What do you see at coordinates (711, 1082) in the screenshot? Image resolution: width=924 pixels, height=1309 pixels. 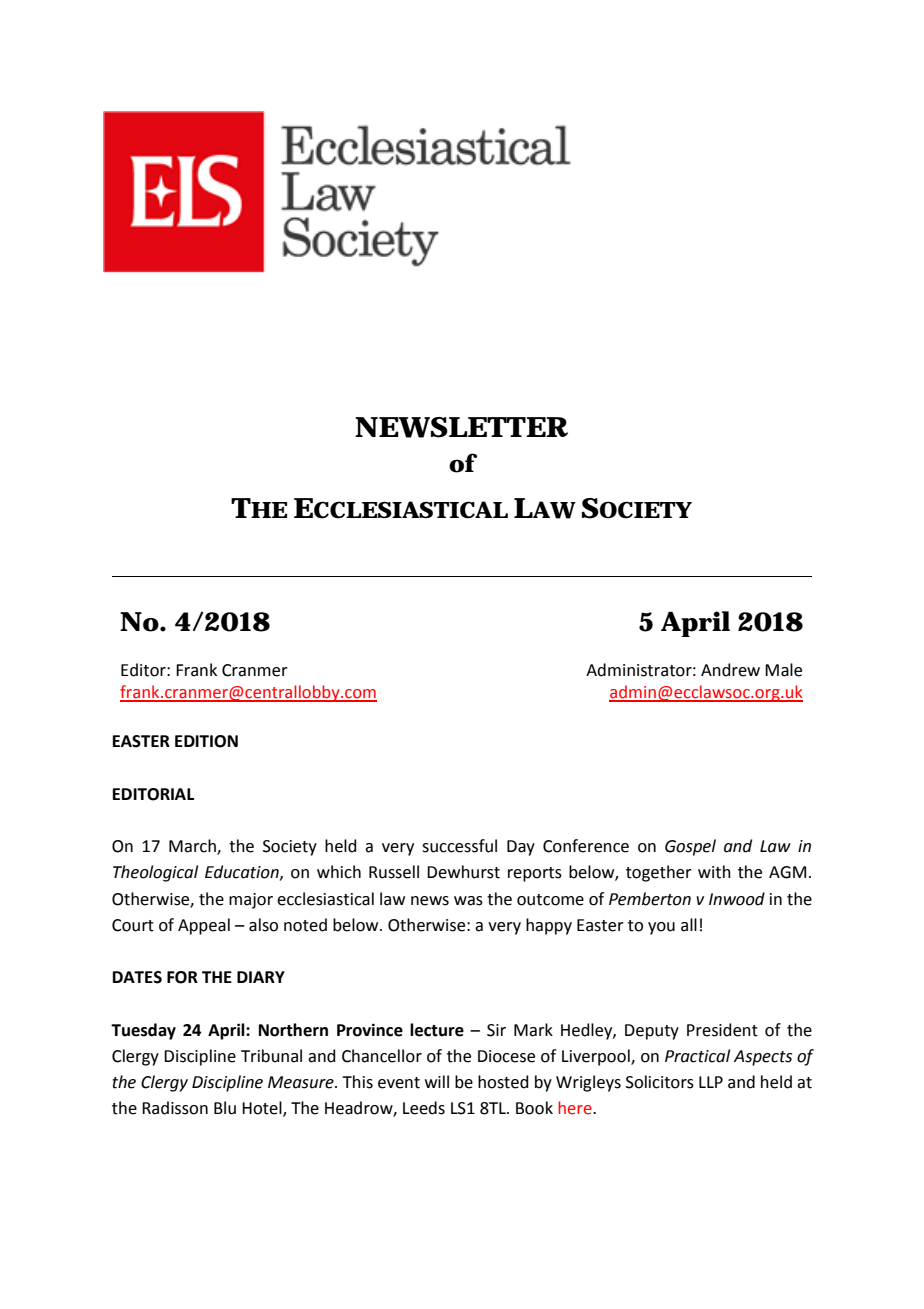 I see `LLP` at bounding box center [711, 1082].
